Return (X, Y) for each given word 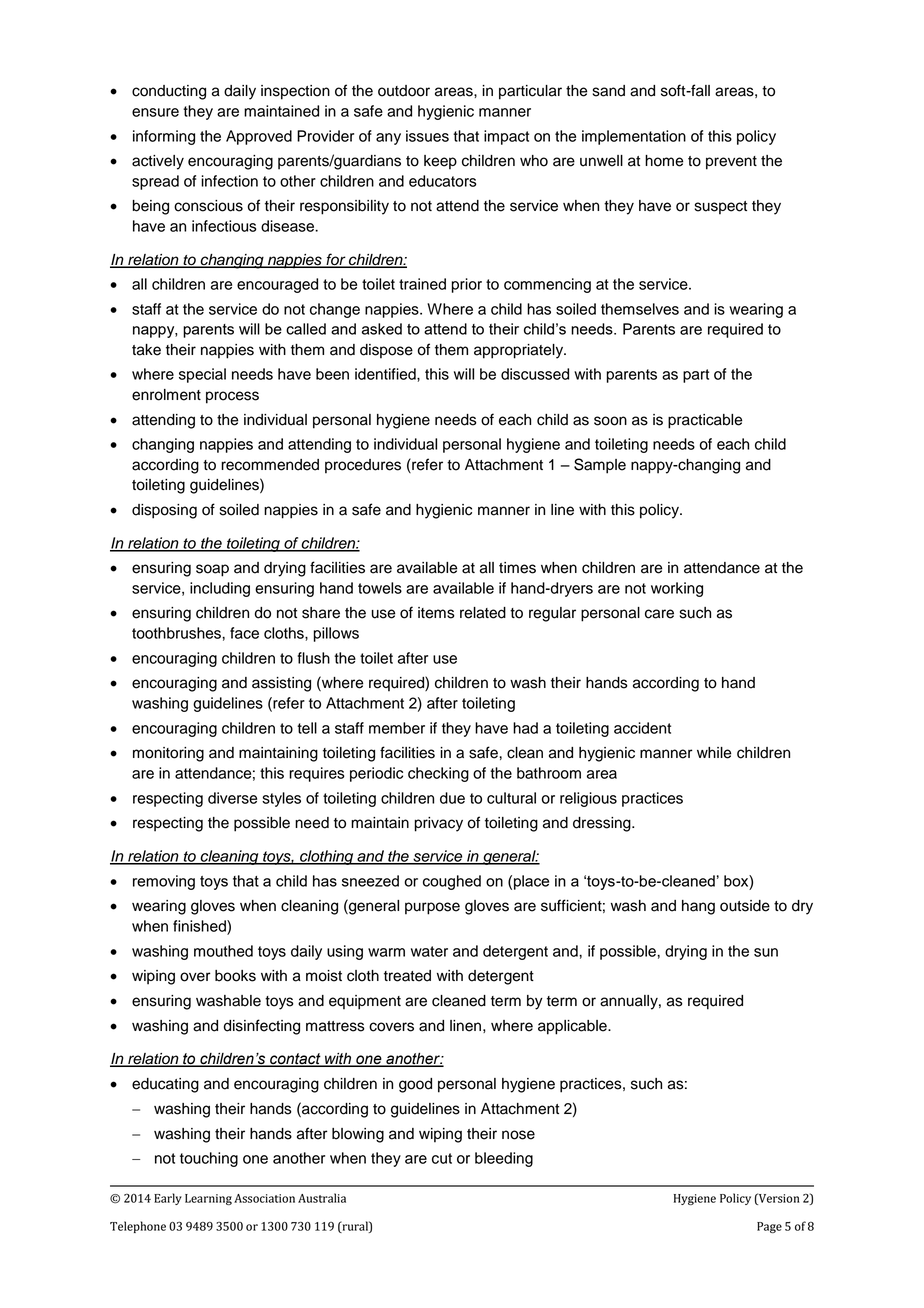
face (244, 633)
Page (769, 1227)
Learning (208, 1199)
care (659, 614)
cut (442, 1158)
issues (427, 136)
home (664, 161)
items (436, 613)
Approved (259, 137)
